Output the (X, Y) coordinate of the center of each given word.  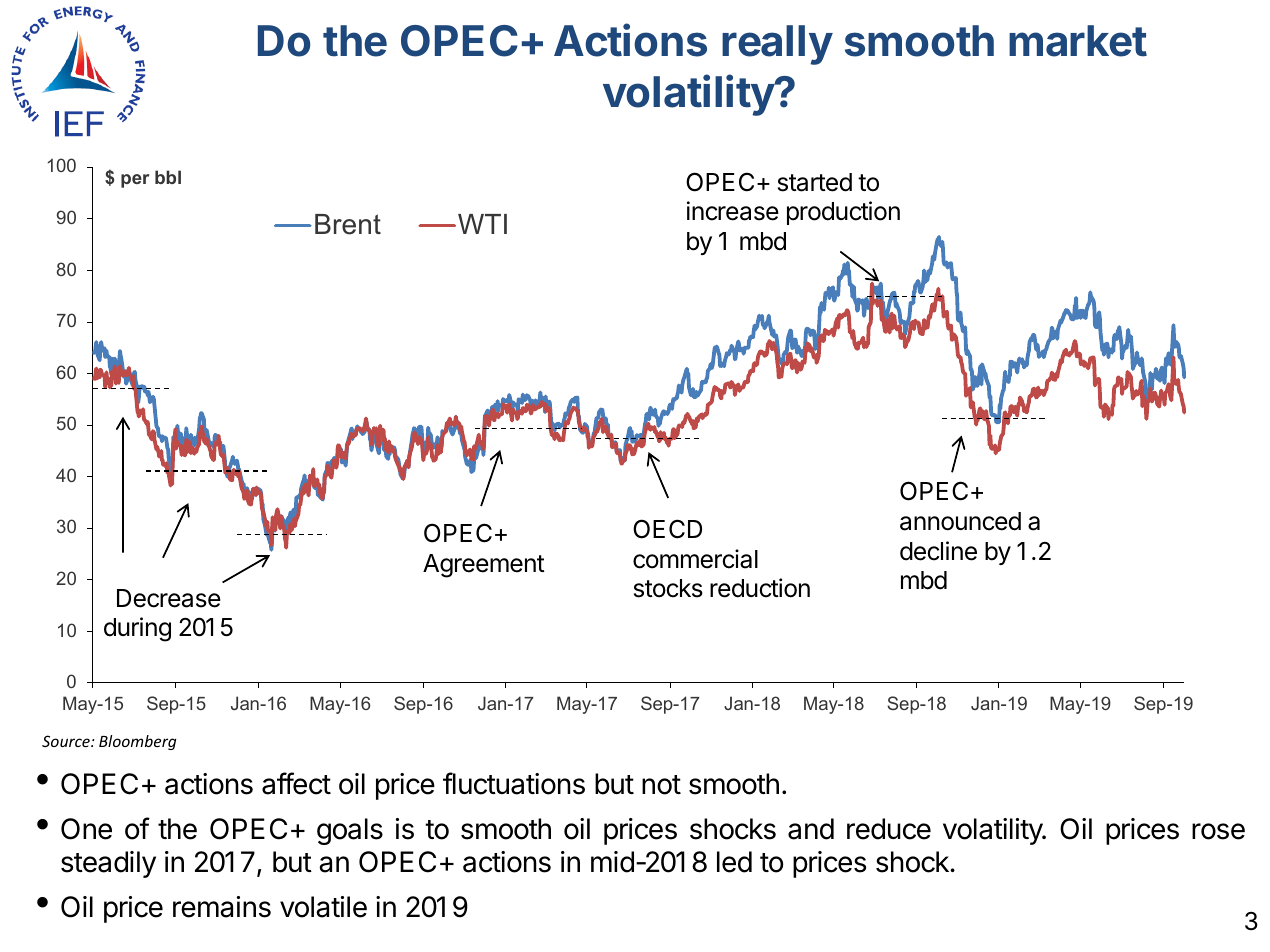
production (843, 213)
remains (222, 907)
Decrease (169, 598)
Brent (348, 224)
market (1078, 41)
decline (938, 551)
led (734, 862)
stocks (668, 588)
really (777, 45)
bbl (168, 177)
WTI (482, 224)
